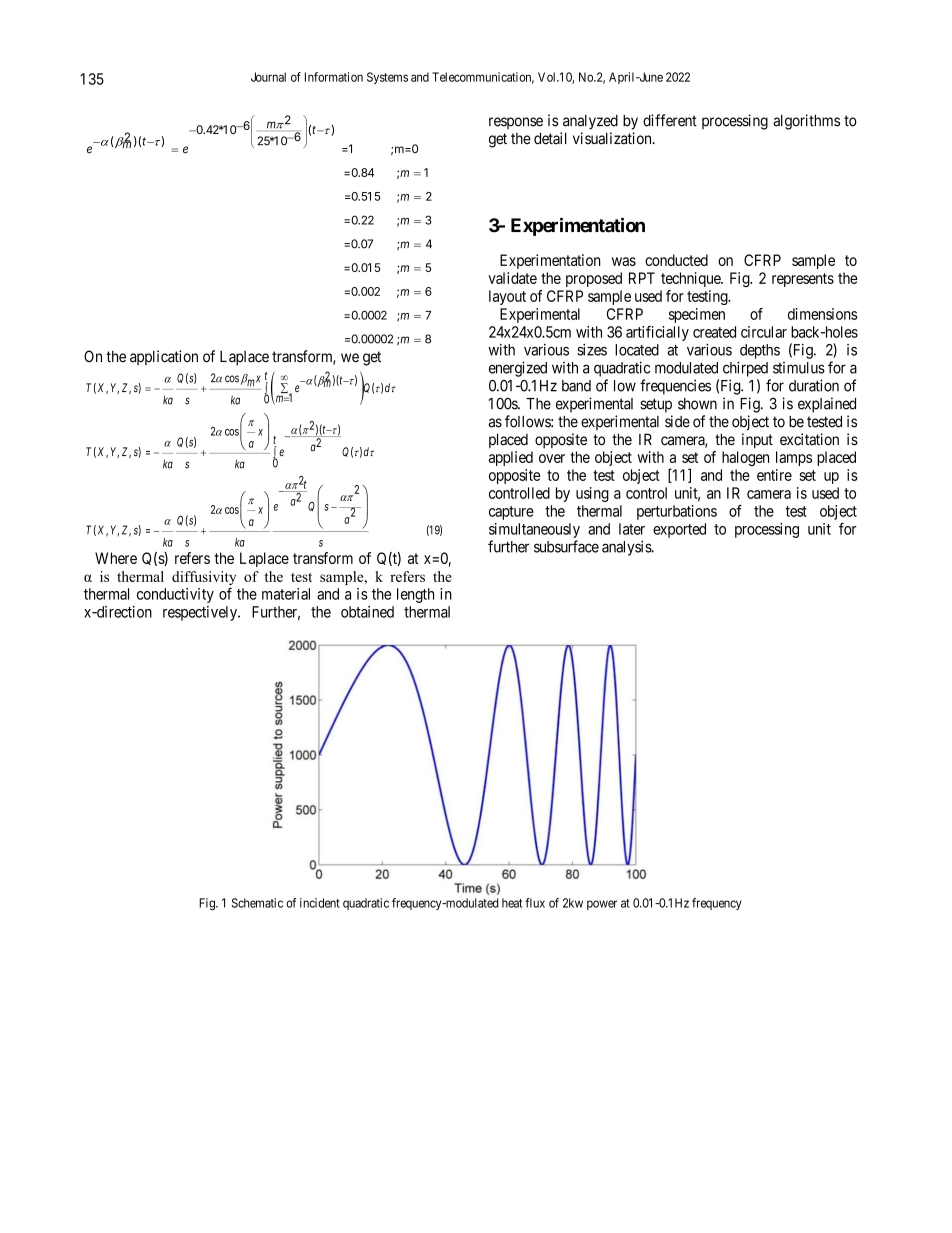 This document has height=1233, width=952. What do you see at coordinates (116, 558) in the document?
I see `Where` at bounding box center [116, 558].
